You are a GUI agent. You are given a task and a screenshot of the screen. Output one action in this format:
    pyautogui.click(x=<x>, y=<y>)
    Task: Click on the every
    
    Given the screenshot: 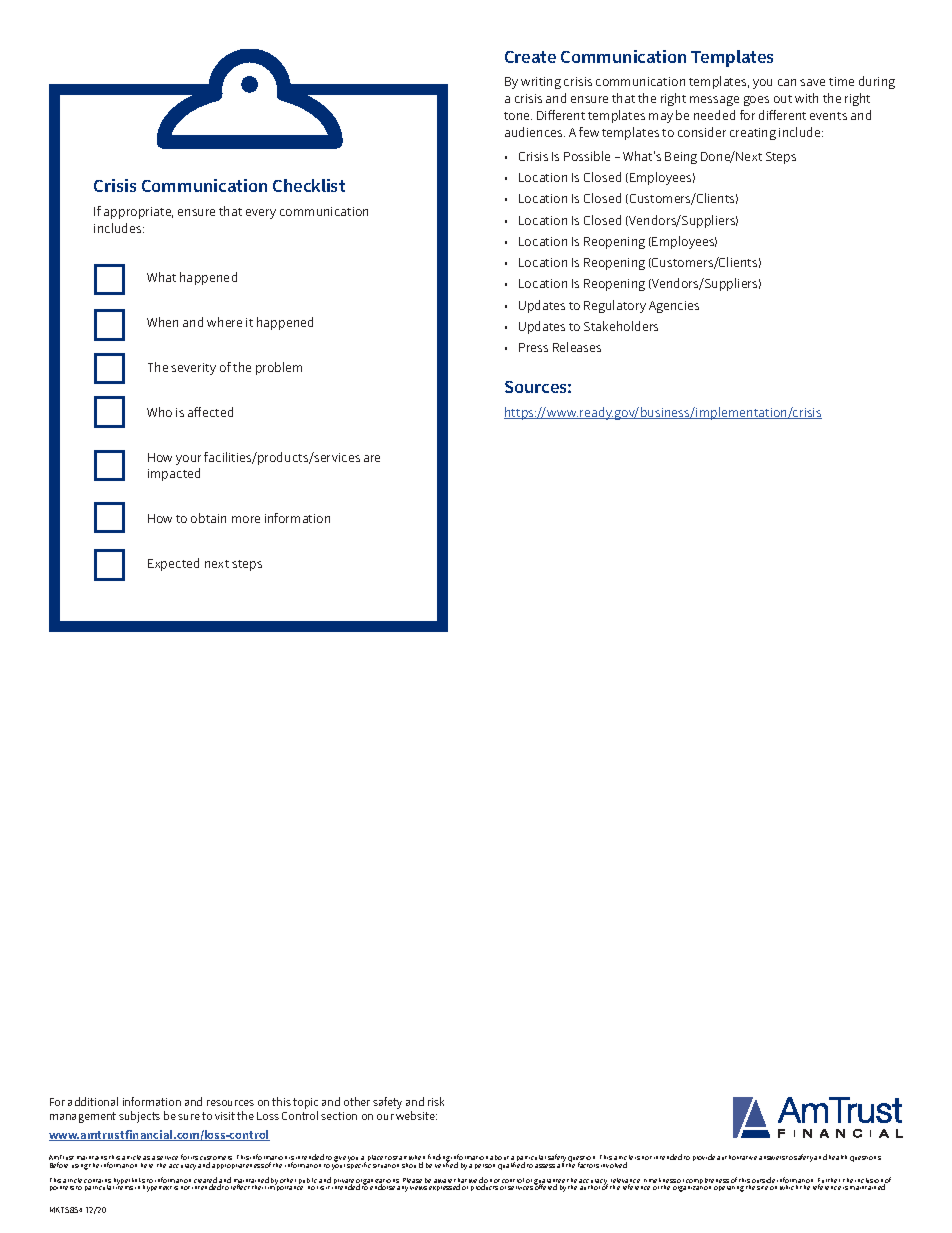 What is the action you would take?
    pyautogui.click(x=261, y=214)
